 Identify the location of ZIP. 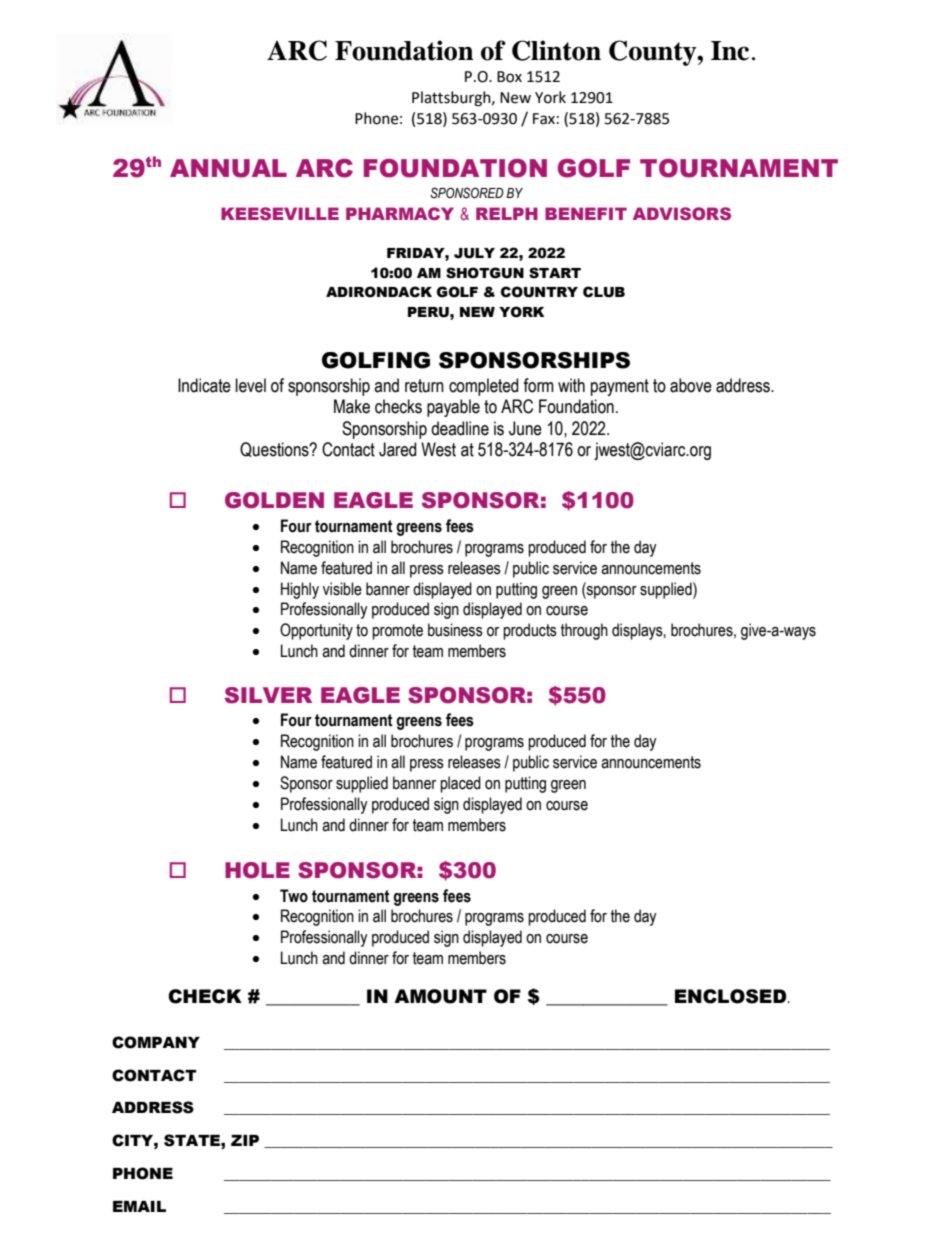
(245, 1140).
